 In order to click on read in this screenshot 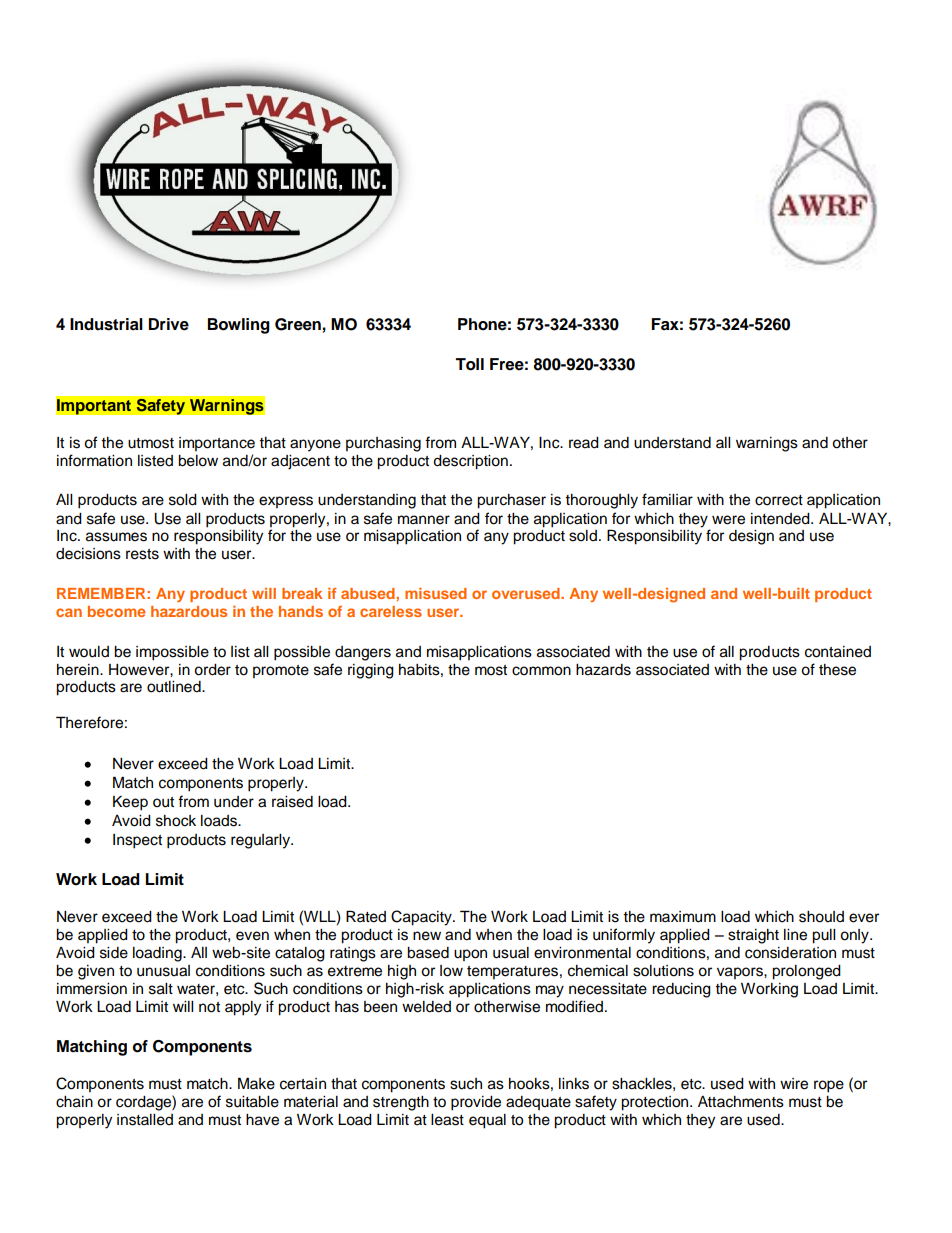, I will do `click(584, 443)`.
